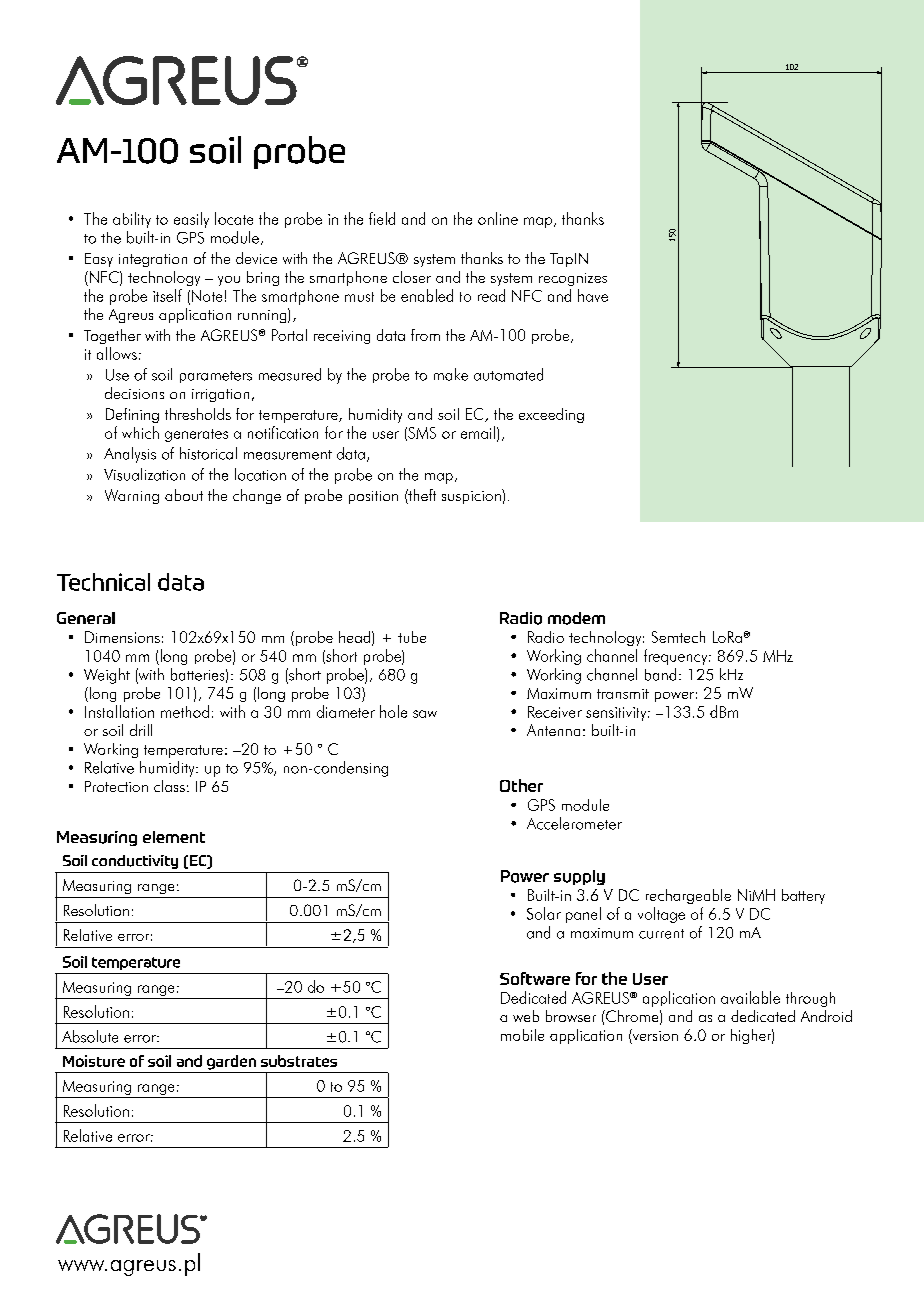 This image has width=924, height=1308. I want to click on rechargeable, so click(688, 896).
